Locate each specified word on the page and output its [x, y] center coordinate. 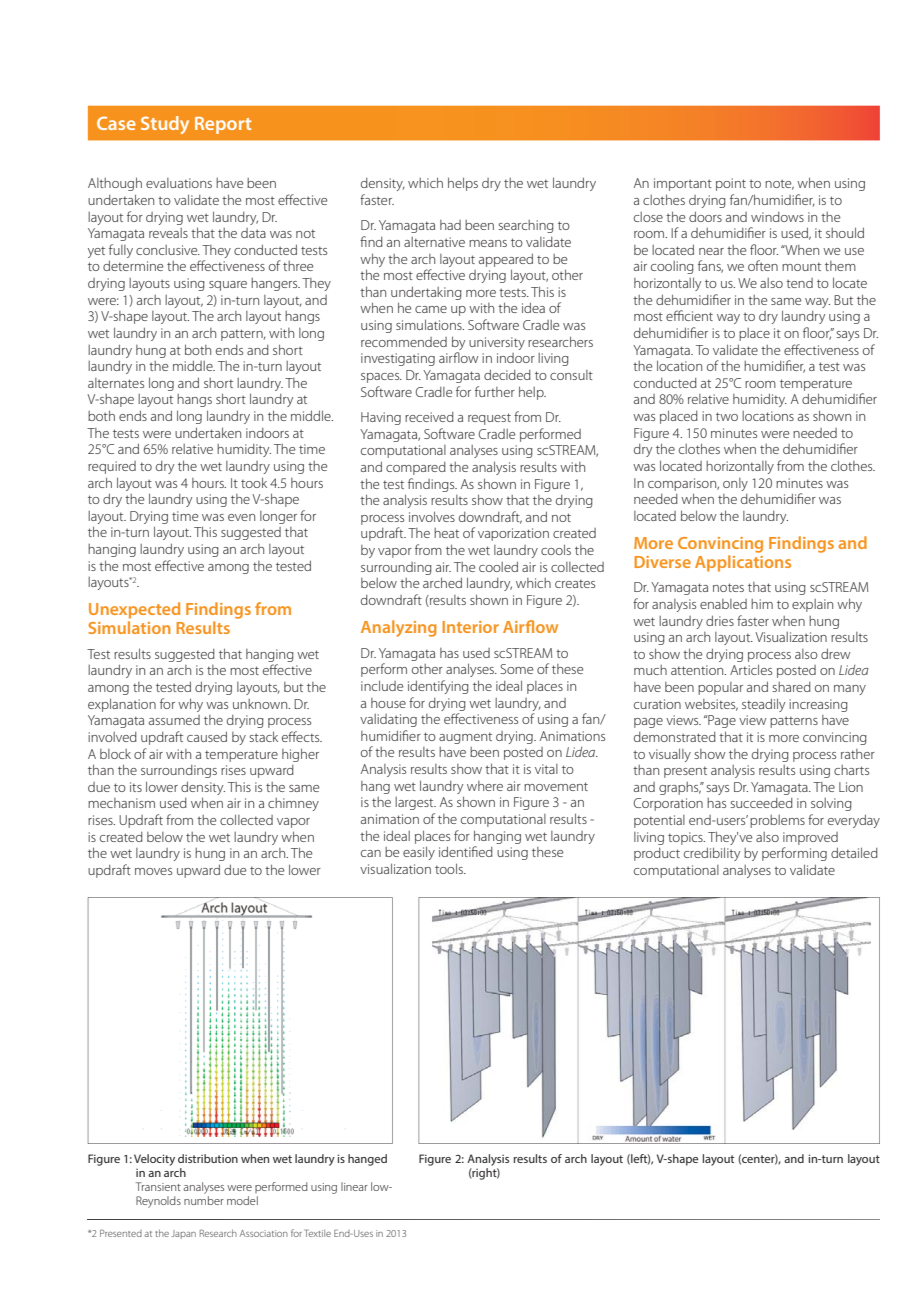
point [731, 184]
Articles [751, 669]
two [727, 416]
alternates [116, 383]
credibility [712, 854]
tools [450, 868]
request [489, 419]
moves [153, 871]
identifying [438, 687]
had [450, 225]
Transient [158, 1186]
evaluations [179, 183]
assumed [174, 720]
